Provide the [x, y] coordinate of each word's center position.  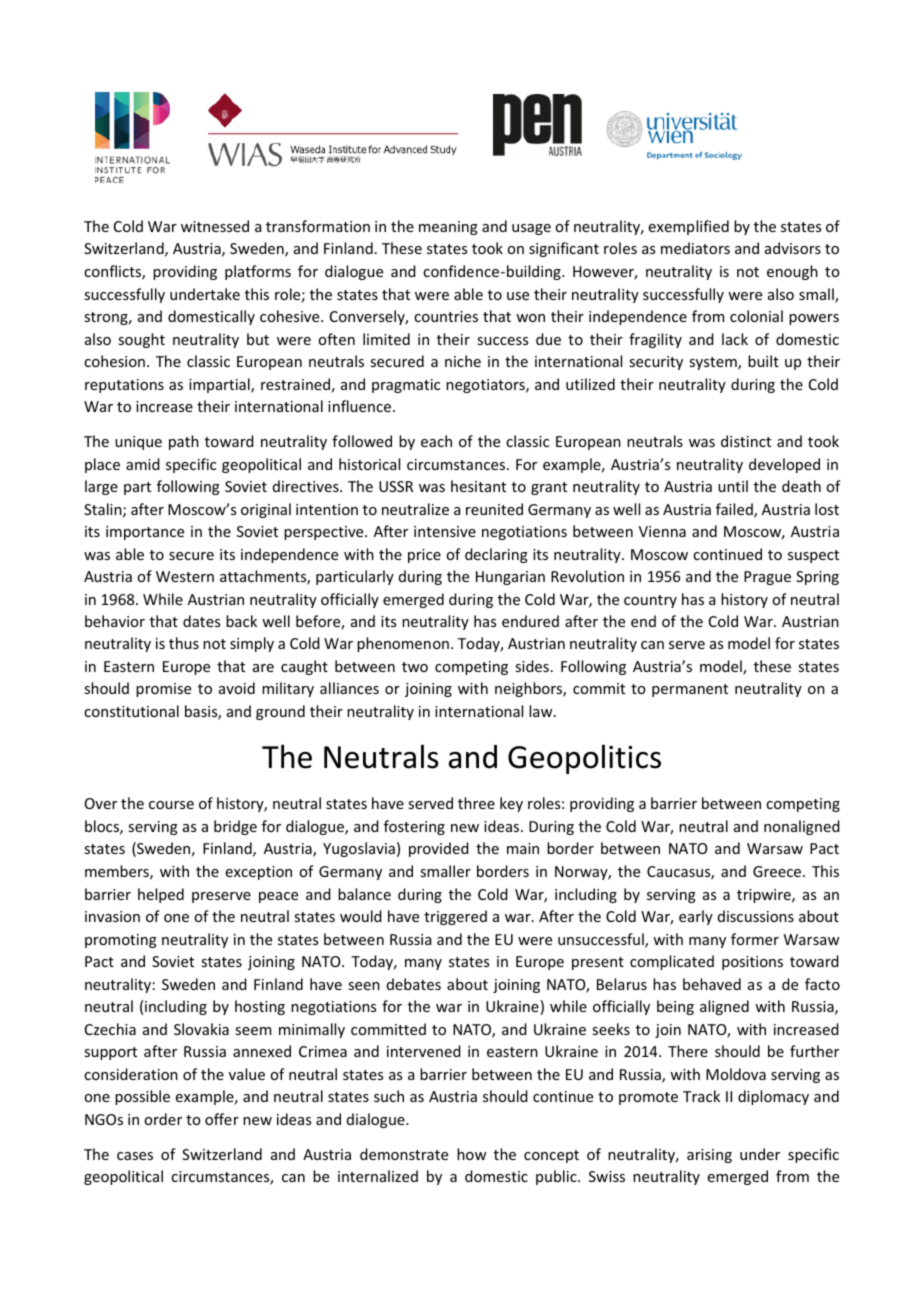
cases [135, 1156]
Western [185, 576]
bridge [235, 827]
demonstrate [404, 1154]
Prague [767, 578]
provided [439, 849]
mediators [695, 248]
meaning [448, 228]
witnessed [215, 226]
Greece [778, 871]
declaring [496, 555]
